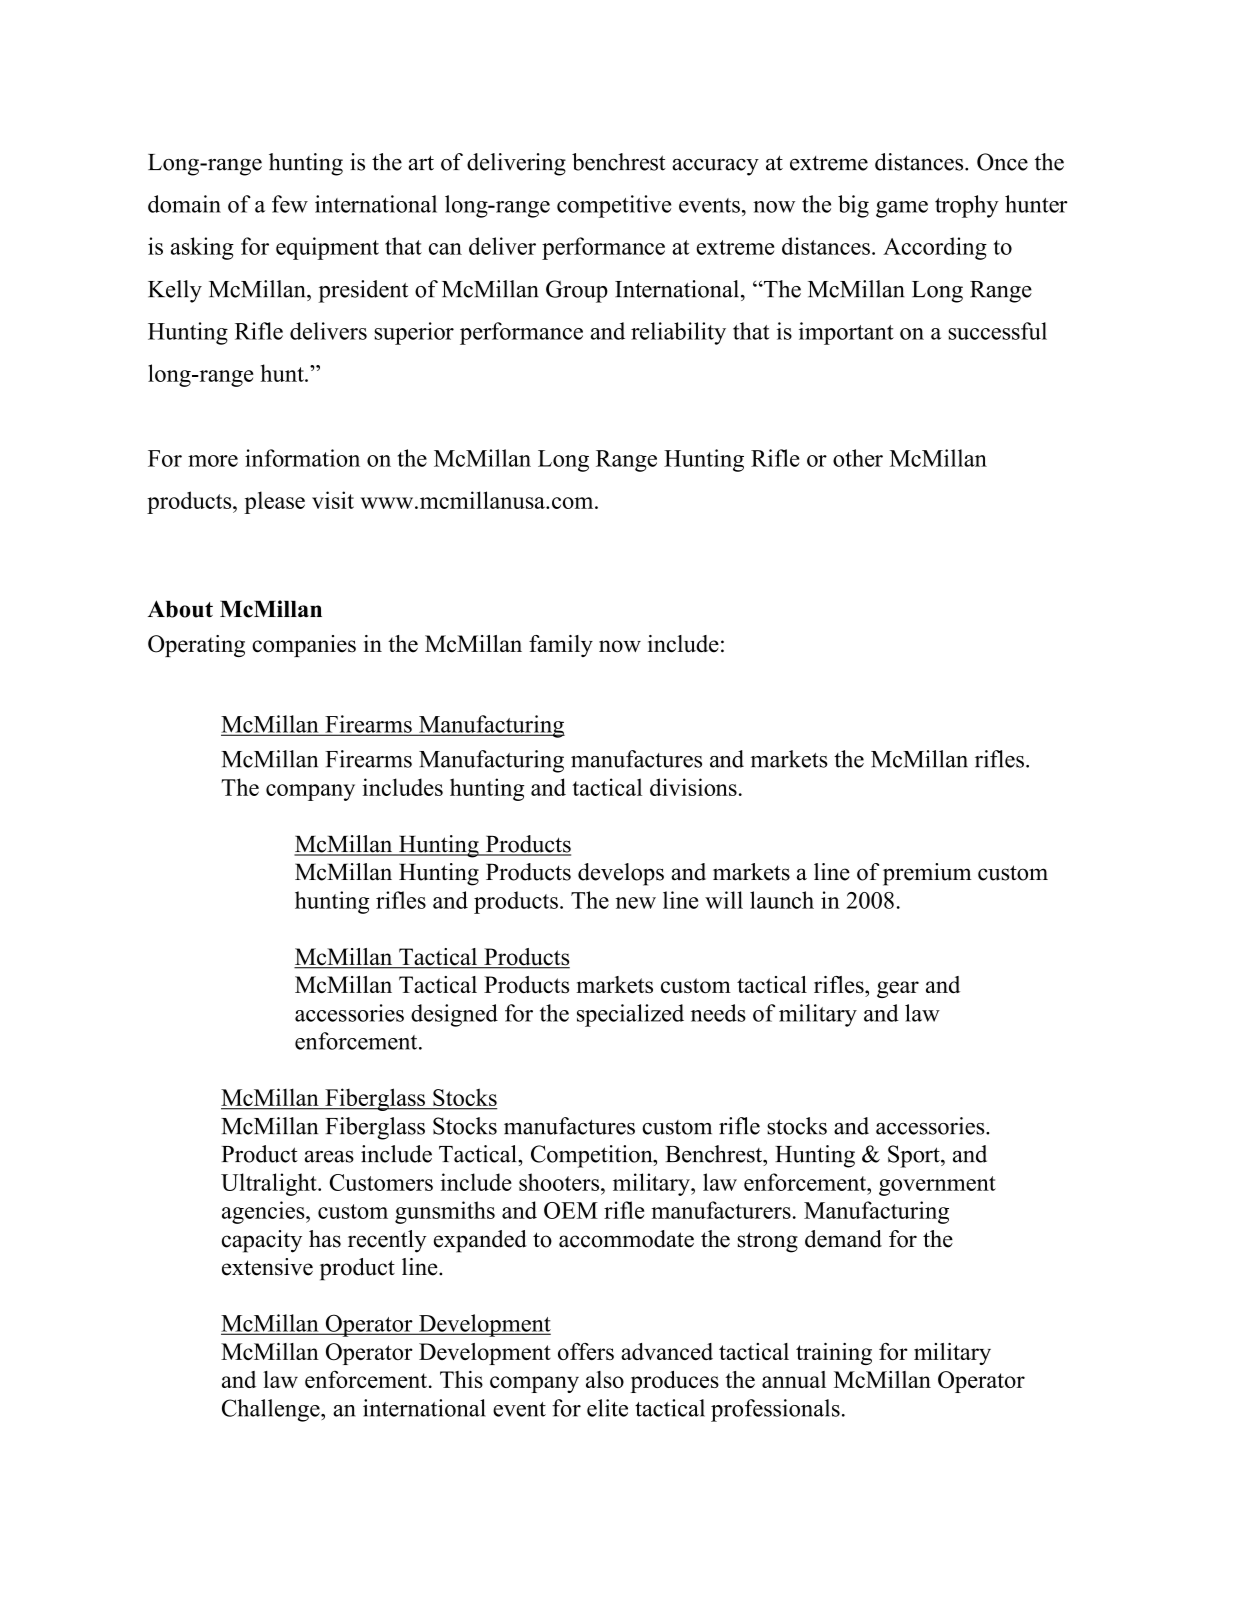 The height and width of the image is (1619, 1251). Describe the element at coordinates (605, 1379) in the image. I see `also` at that location.
